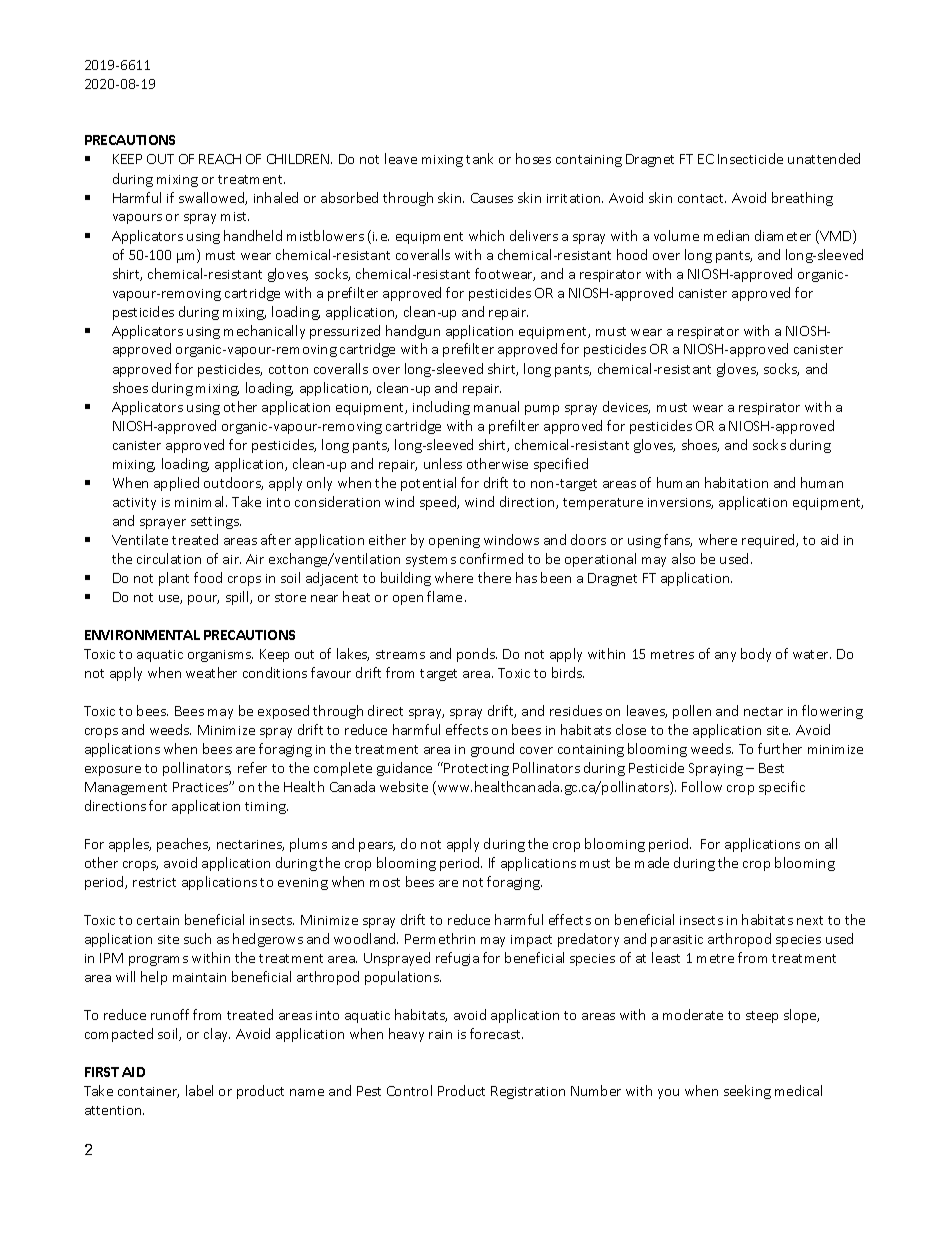 The width and height of the document is (952, 1233). I want to click on Insecticide, so click(750, 158).
